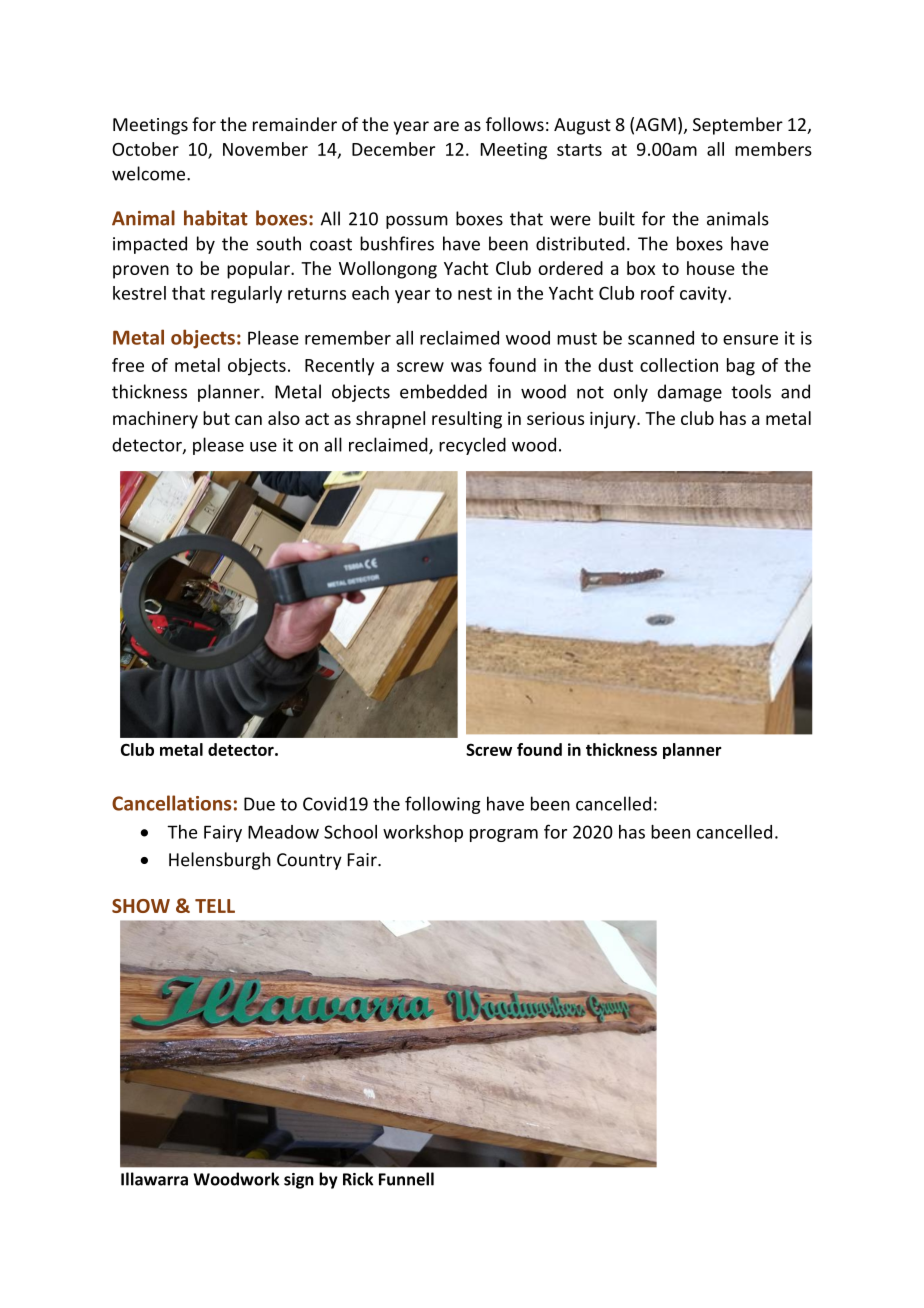 This image has height=1308, width=924. I want to click on sign, so click(299, 1181).
